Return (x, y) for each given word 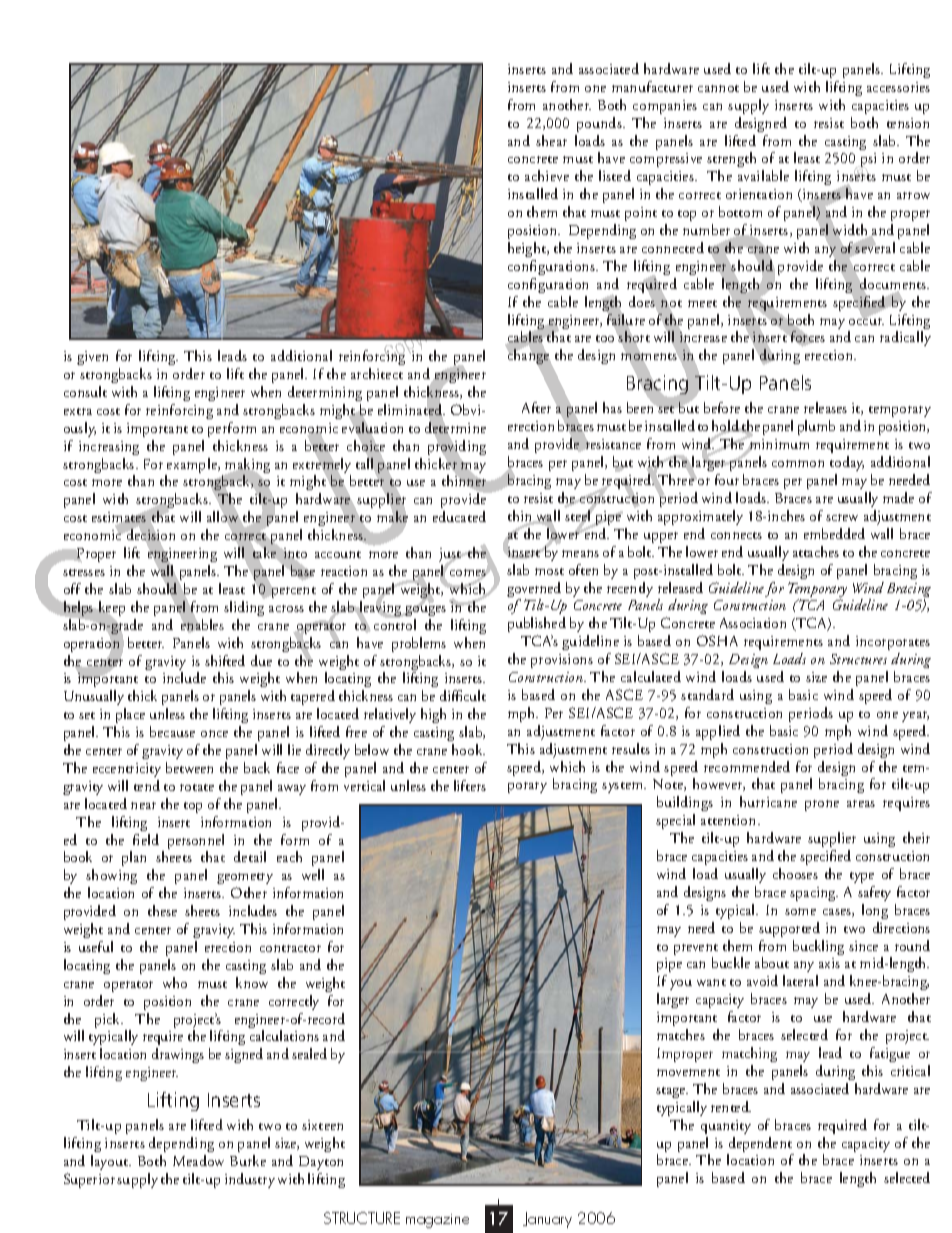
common (798, 463)
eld (150, 839)
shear (551, 140)
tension (908, 123)
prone (822, 805)
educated (459, 516)
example (192, 467)
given (92, 358)
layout (111, 1162)
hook (468, 749)
